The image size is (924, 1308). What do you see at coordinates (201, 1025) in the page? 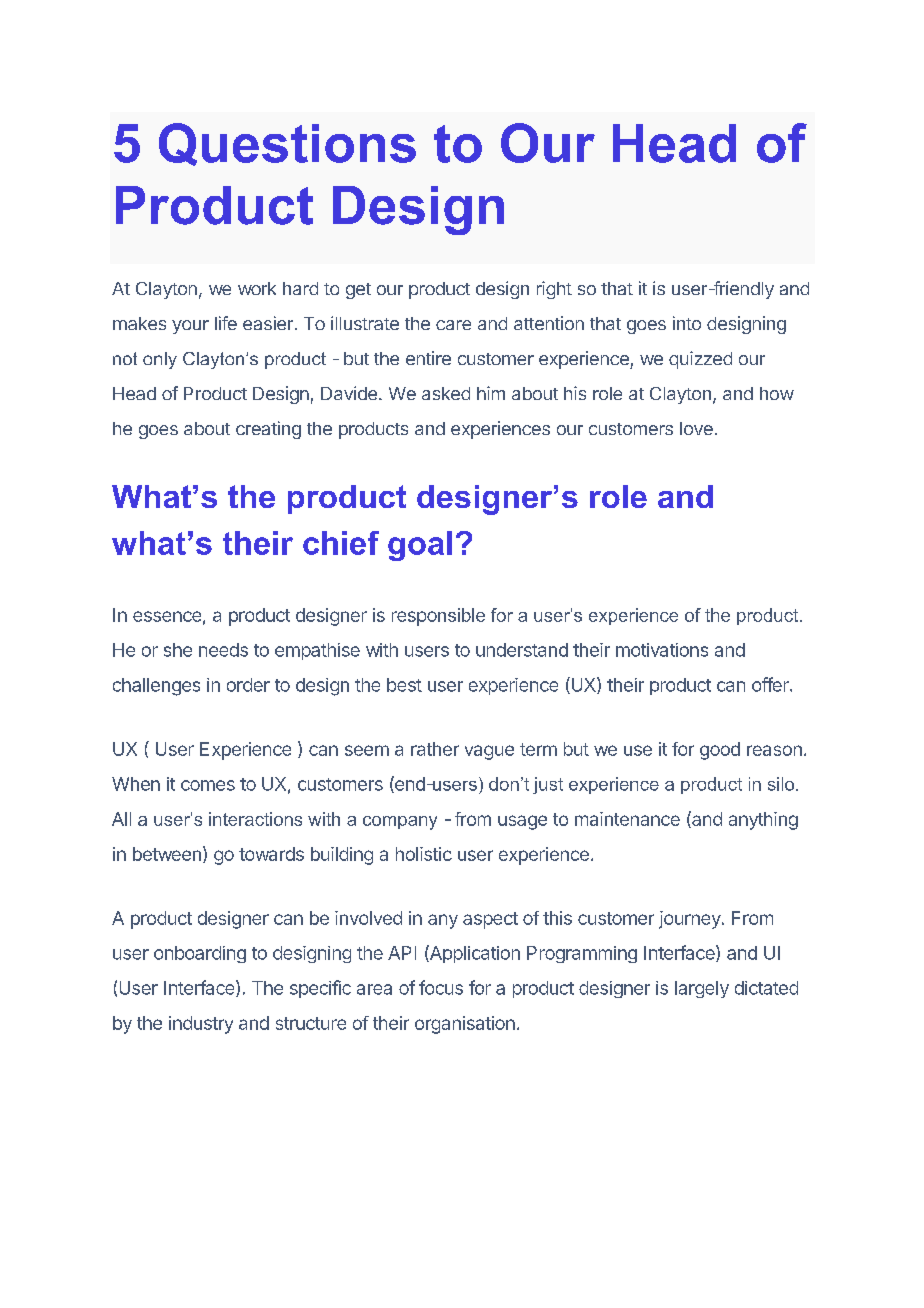
I see `industry` at bounding box center [201, 1025].
